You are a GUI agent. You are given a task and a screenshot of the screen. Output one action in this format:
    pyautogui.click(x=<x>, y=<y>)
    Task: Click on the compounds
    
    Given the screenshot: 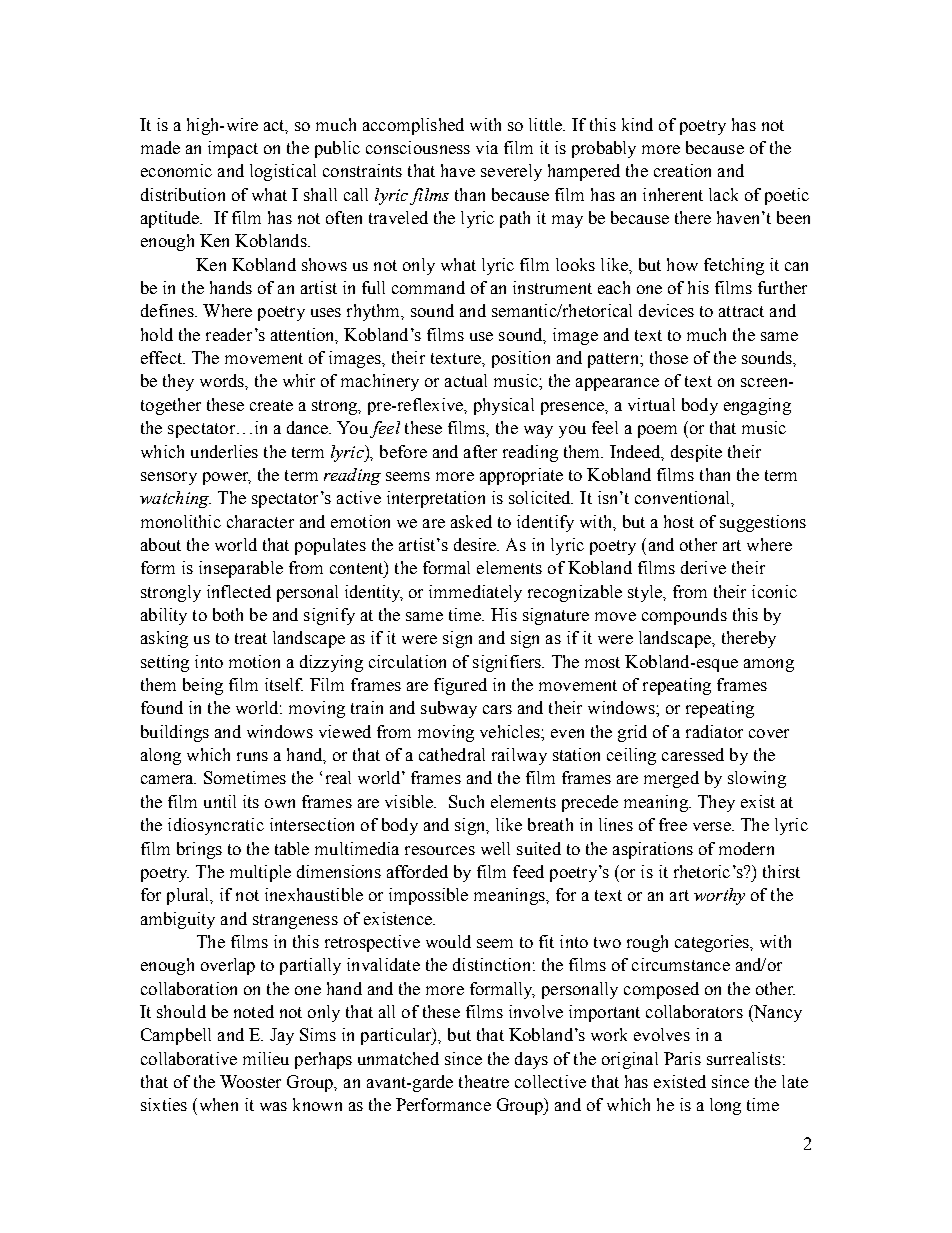 What is the action you would take?
    pyautogui.click(x=684, y=616)
